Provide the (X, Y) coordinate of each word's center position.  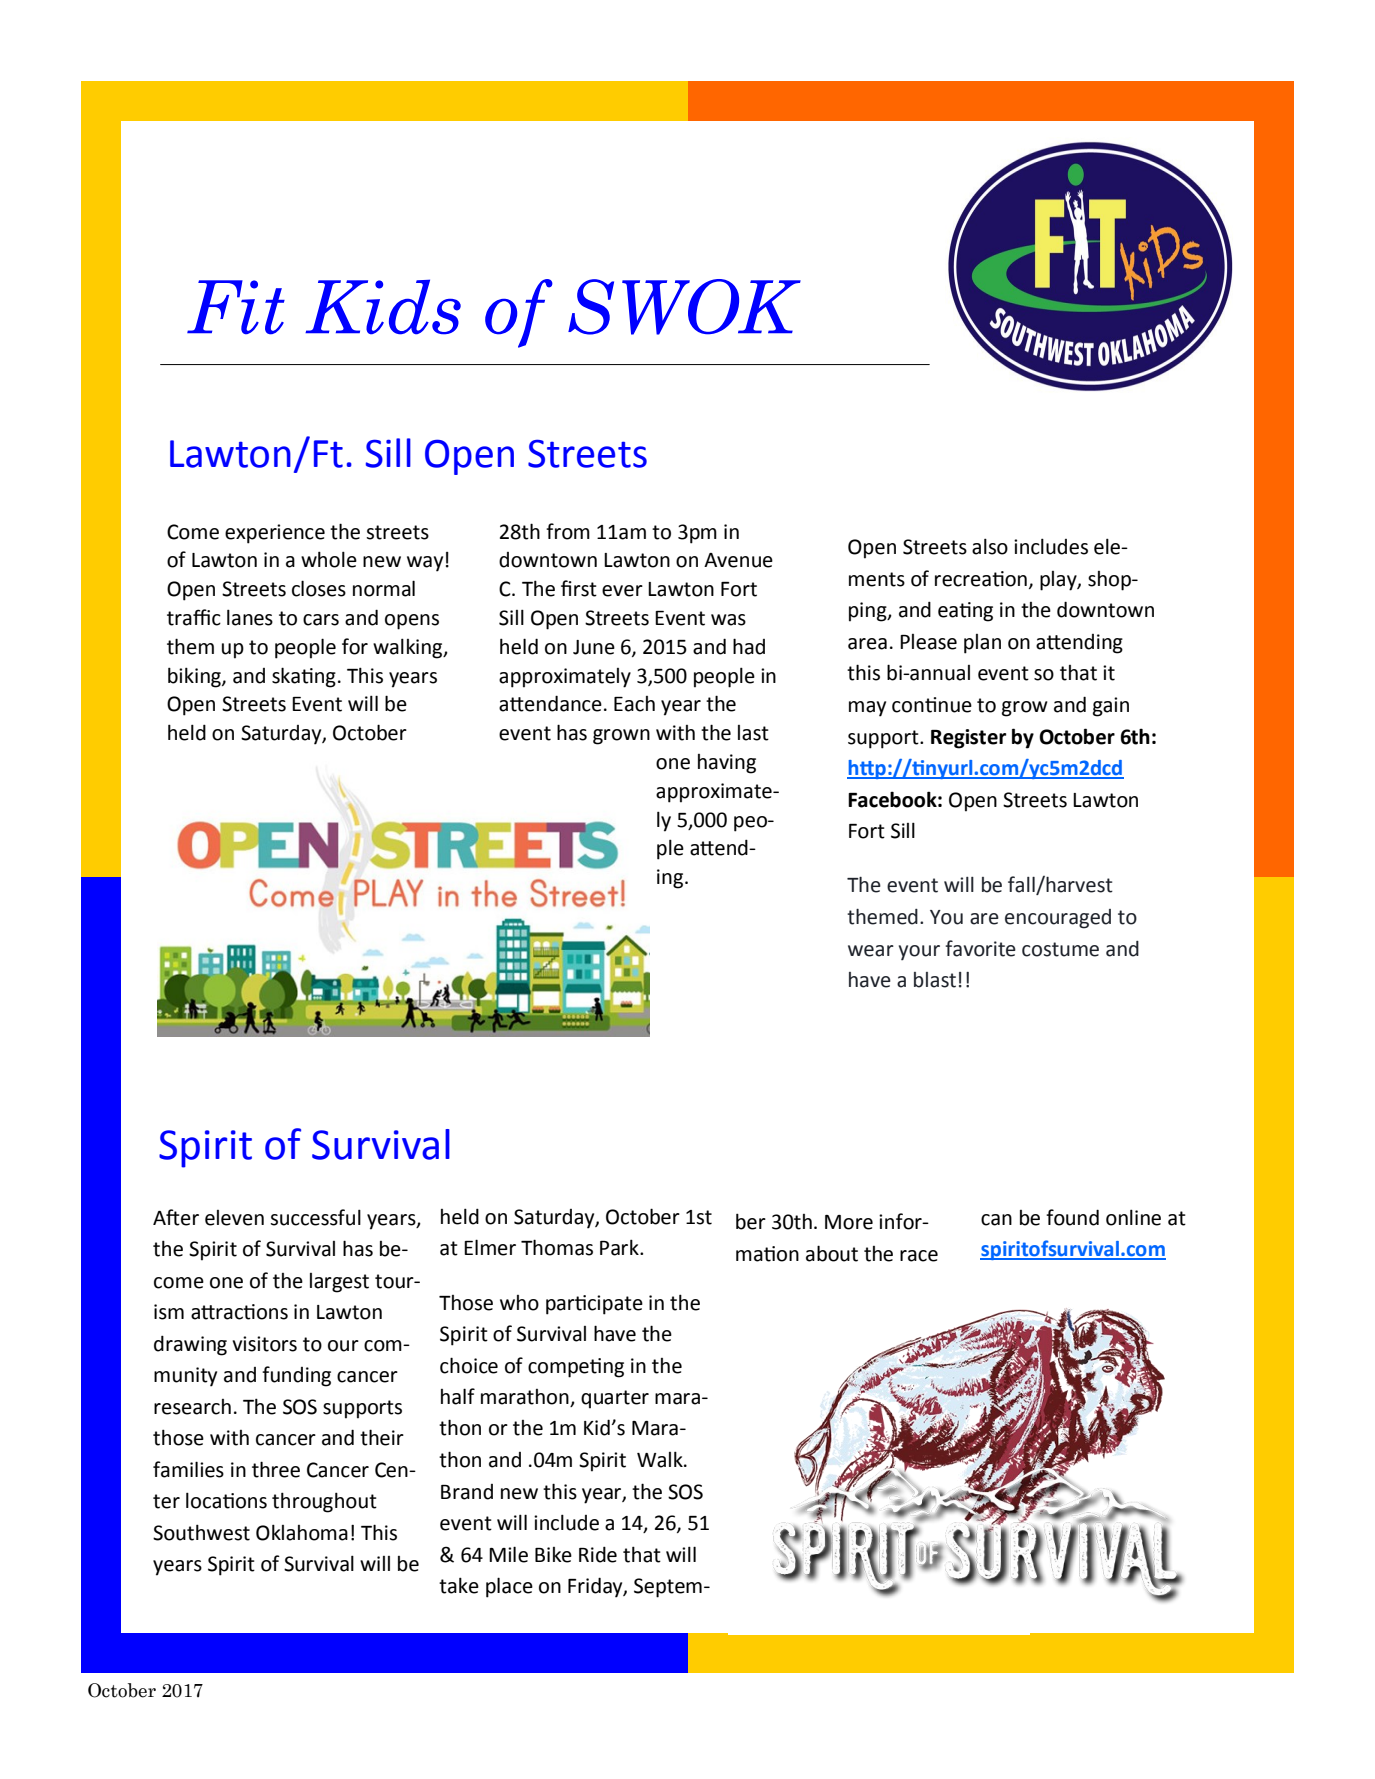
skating (304, 677)
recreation (981, 579)
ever (622, 591)
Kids (383, 307)
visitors (264, 1344)
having (727, 764)
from (568, 531)
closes (319, 588)
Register (968, 739)
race (919, 1256)
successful (315, 1217)
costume (1060, 949)
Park (620, 1247)
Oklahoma (302, 1532)
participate (594, 1305)
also (990, 546)
